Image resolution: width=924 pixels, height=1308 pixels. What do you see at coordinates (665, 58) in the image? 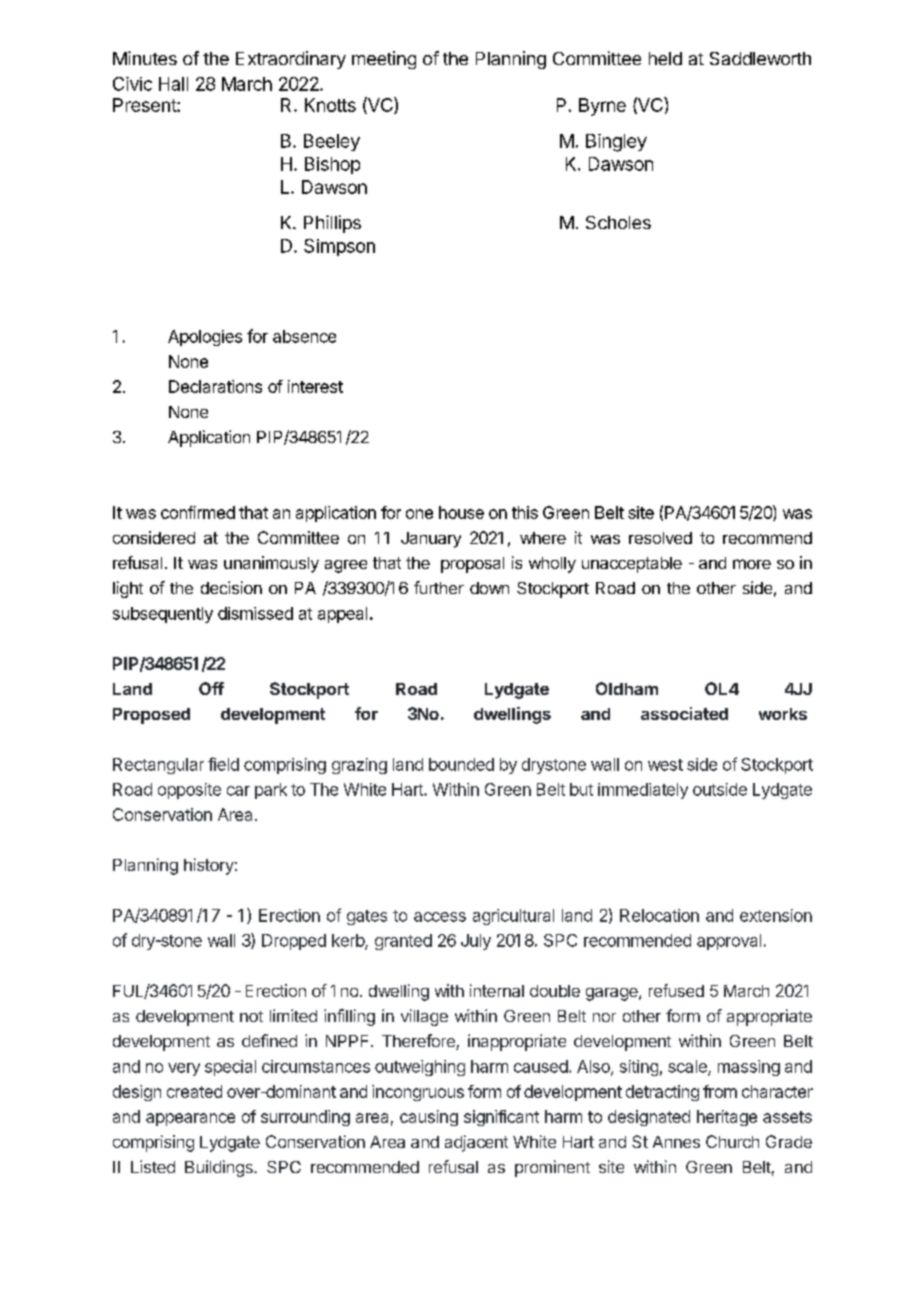
I see `held` at bounding box center [665, 58].
